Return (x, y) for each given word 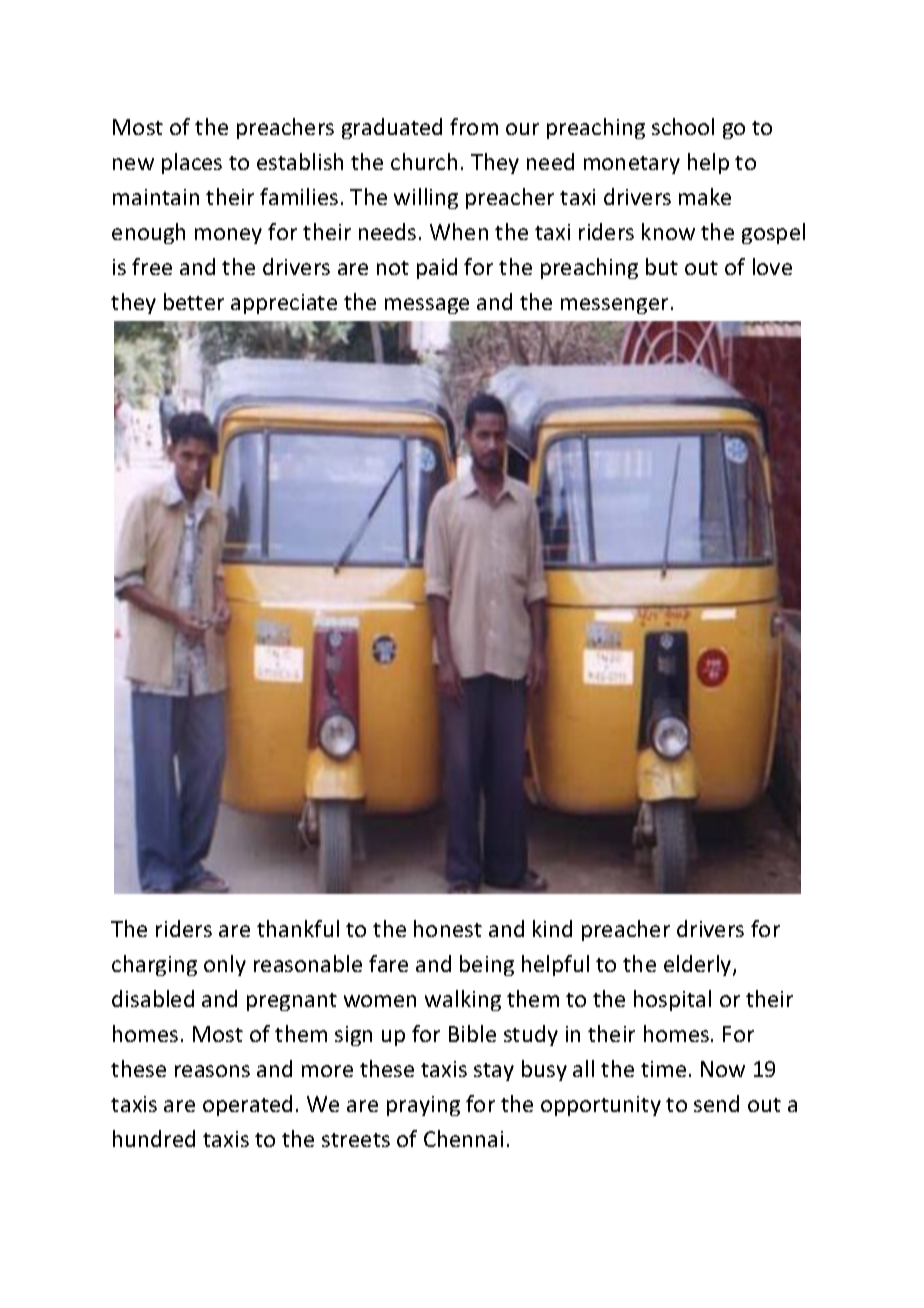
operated (247, 1105)
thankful (298, 928)
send (716, 1103)
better (194, 301)
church (424, 161)
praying (423, 1106)
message (427, 306)
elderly (699, 965)
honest (448, 928)
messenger (614, 306)
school (683, 126)
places (192, 163)
